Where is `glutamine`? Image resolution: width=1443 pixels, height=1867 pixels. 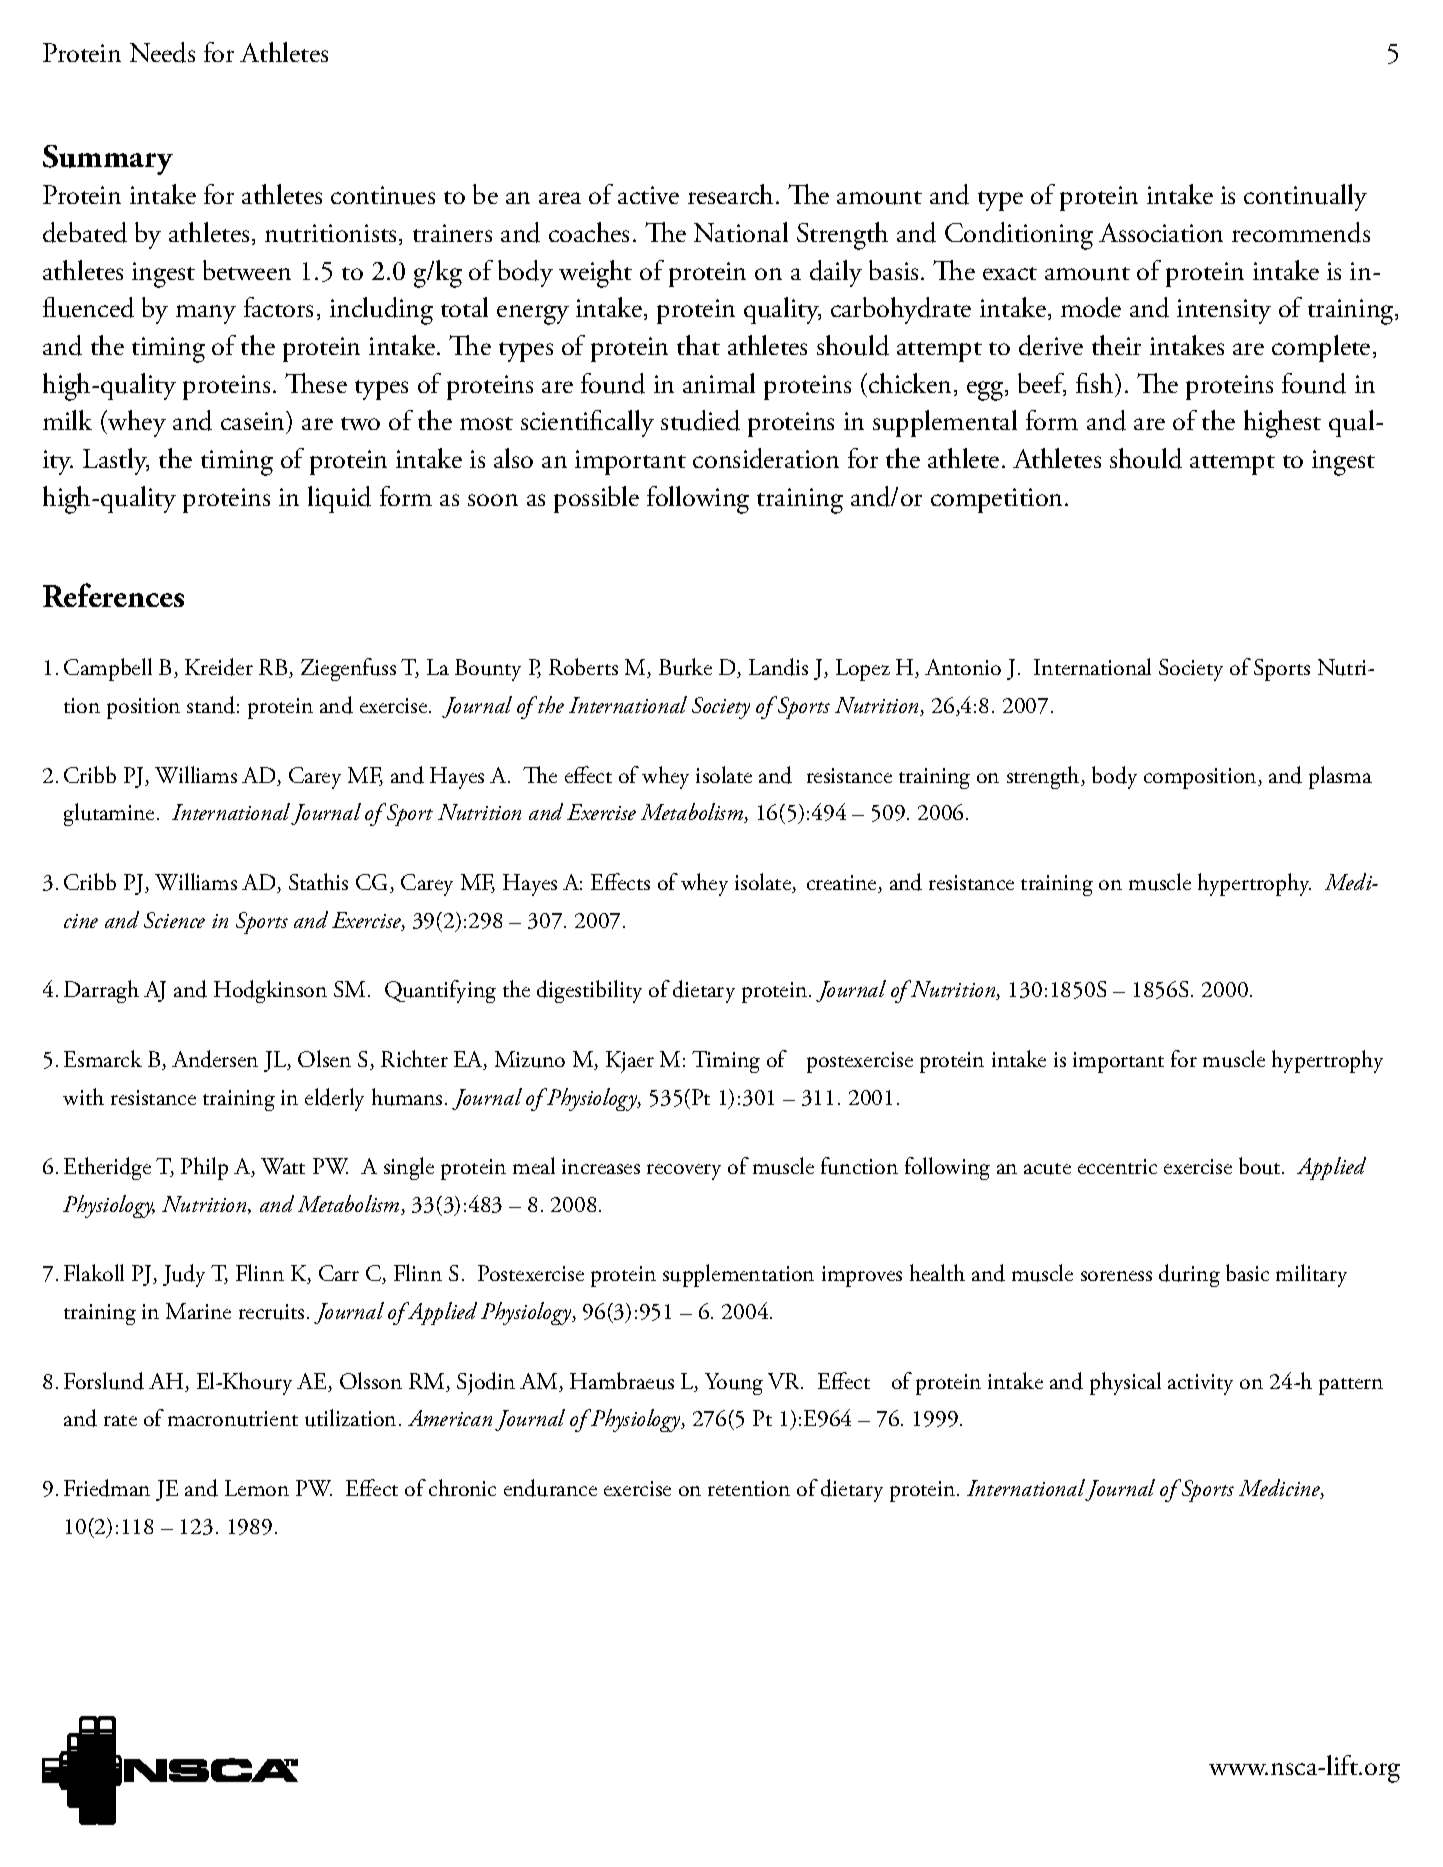 glutamine is located at coordinates (109, 814).
